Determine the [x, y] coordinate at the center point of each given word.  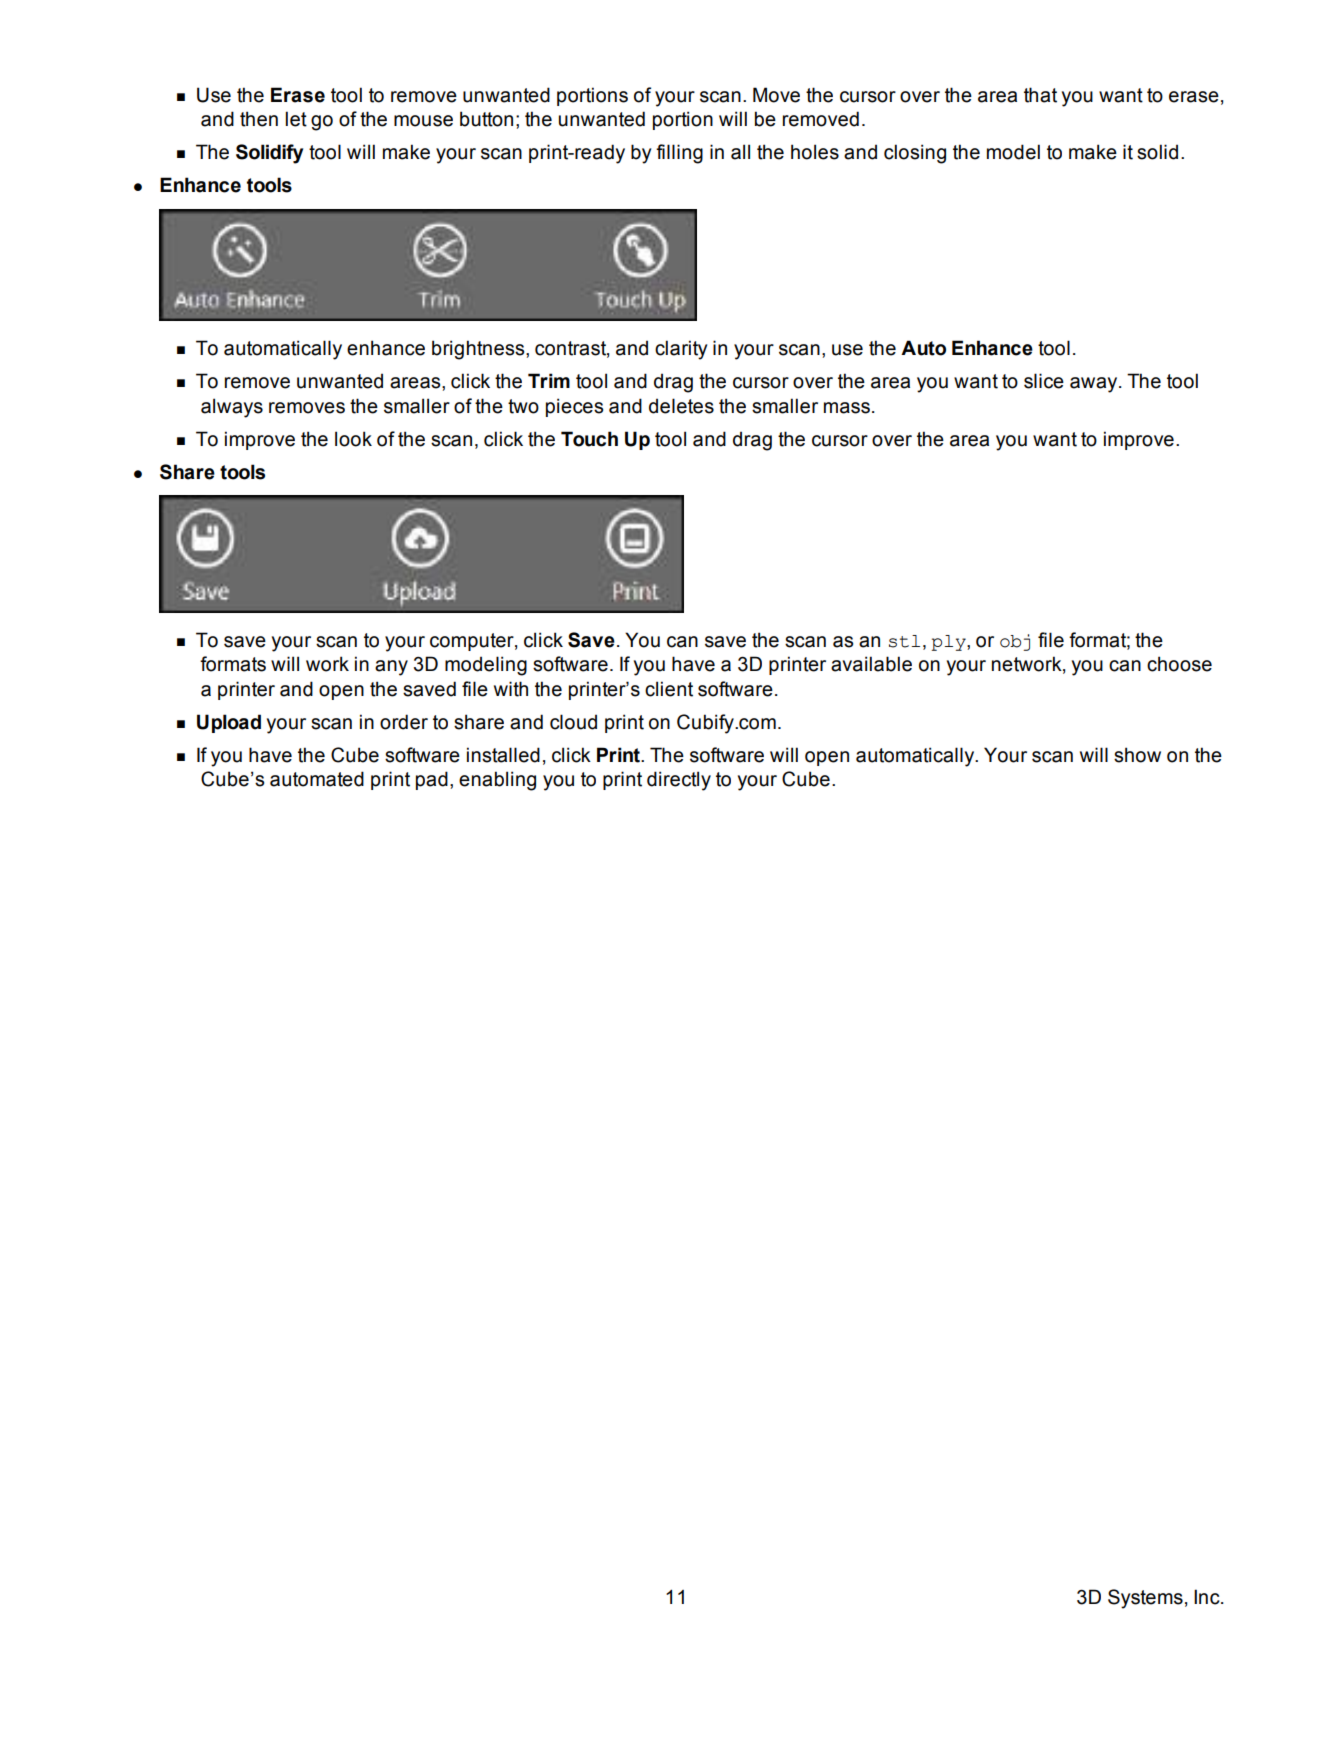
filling [679, 154]
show [1137, 755]
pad [432, 780]
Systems [1145, 1599]
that [1040, 95]
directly [679, 781]
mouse [423, 121]
